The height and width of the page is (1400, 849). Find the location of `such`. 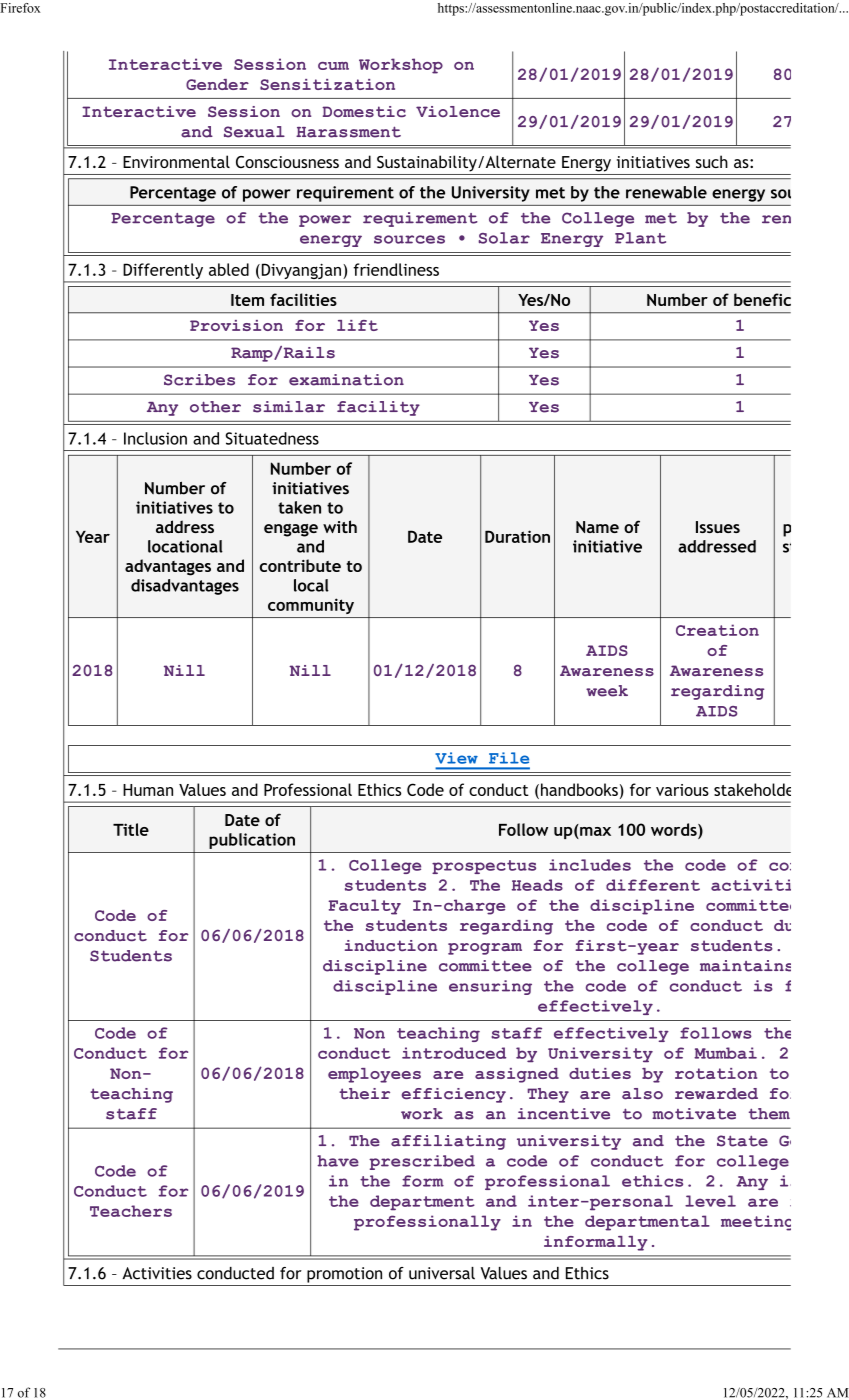

such is located at coordinates (712, 161).
